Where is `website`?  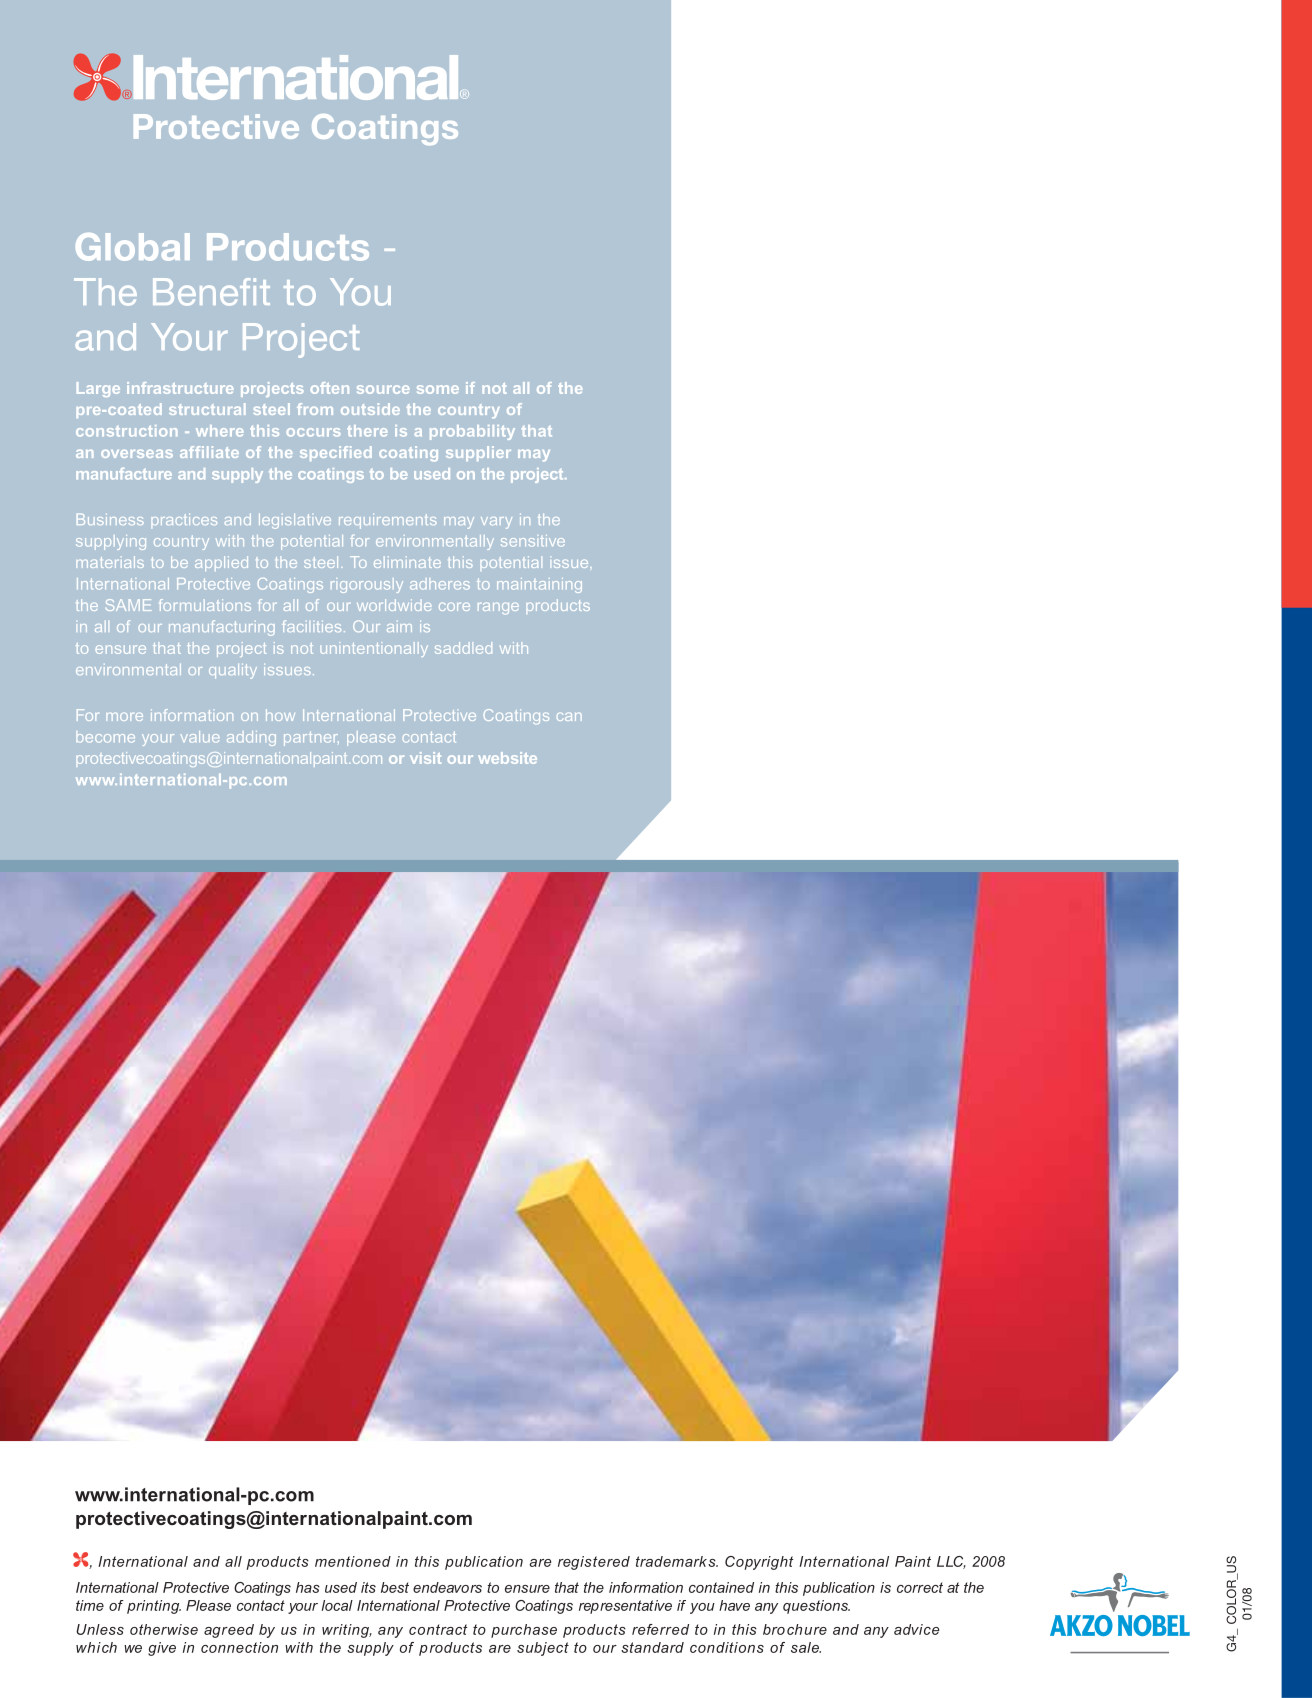
website is located at coordinates (507, 758).
